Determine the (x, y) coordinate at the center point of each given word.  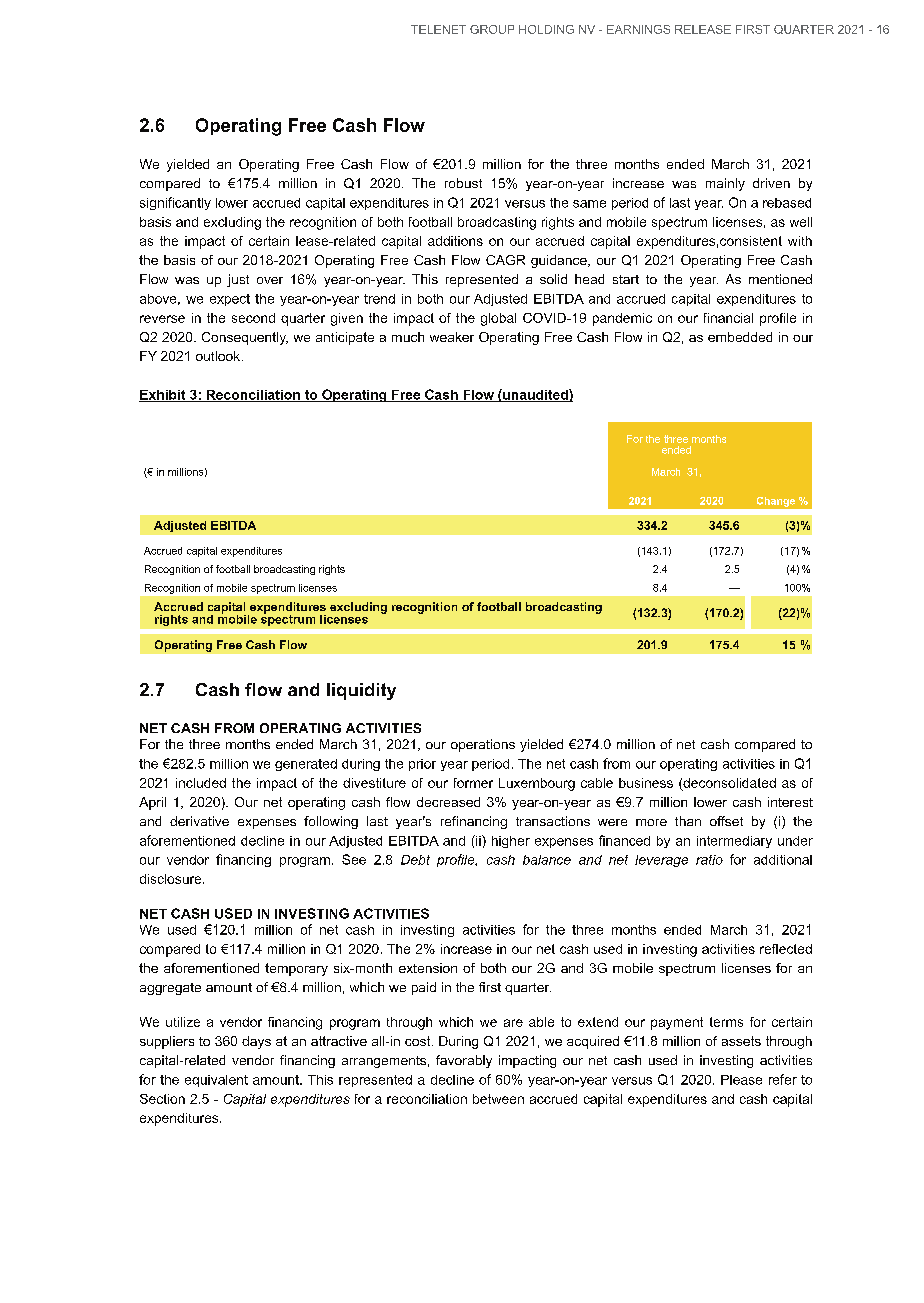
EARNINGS (638, 29)
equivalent (216, 1081)
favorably (464, 1061)
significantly (175, 203)
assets (741, 1041)
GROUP (492, 29)
